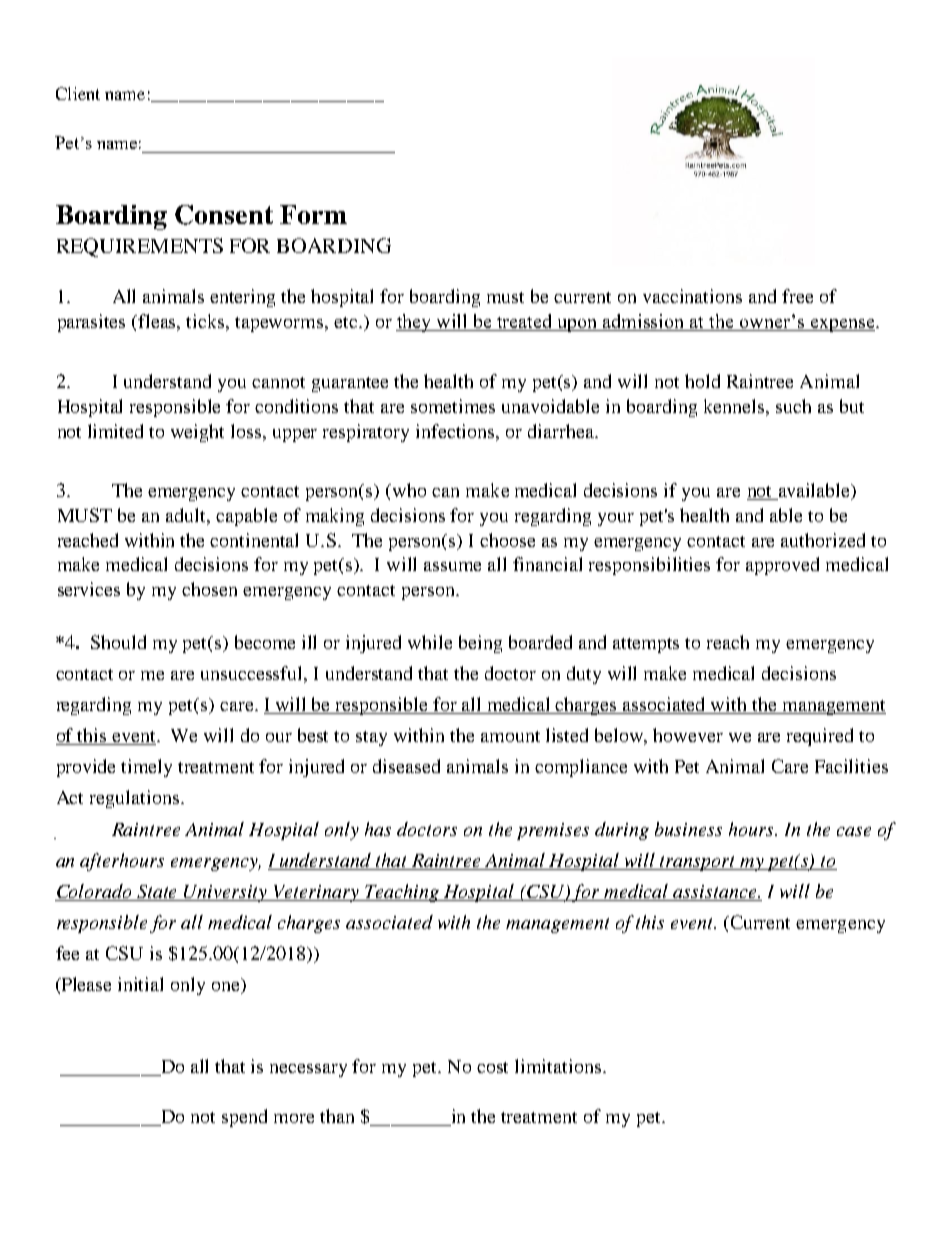 This page has width=952, height=1233. Describe the element at coordinates (244, 1118) in the page. I see `spend` at that location.
